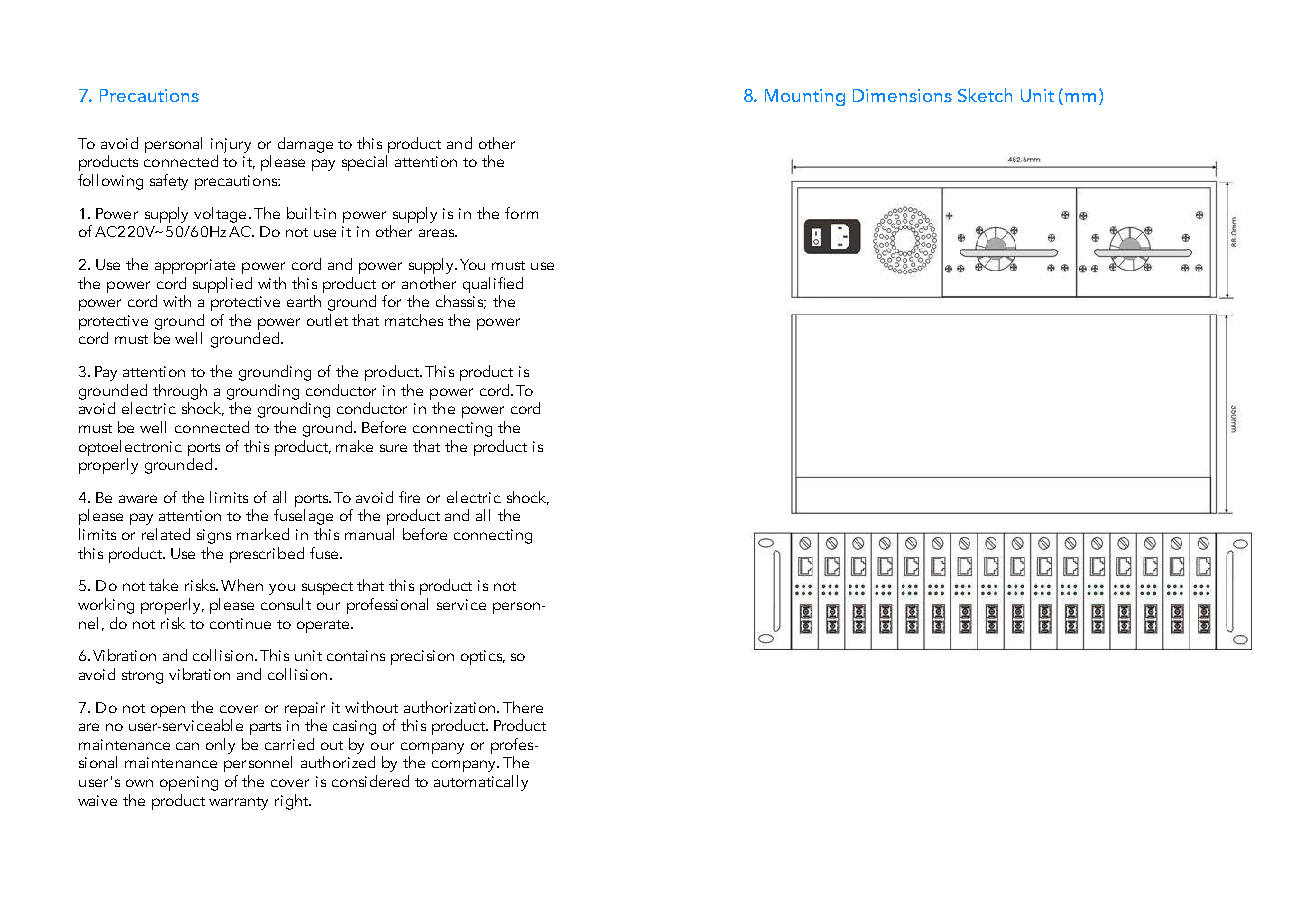 This screenshot has width=1308, height=924. Describe the element at coordinates (523, 707) in the screenshot. I see `There` at that location.
